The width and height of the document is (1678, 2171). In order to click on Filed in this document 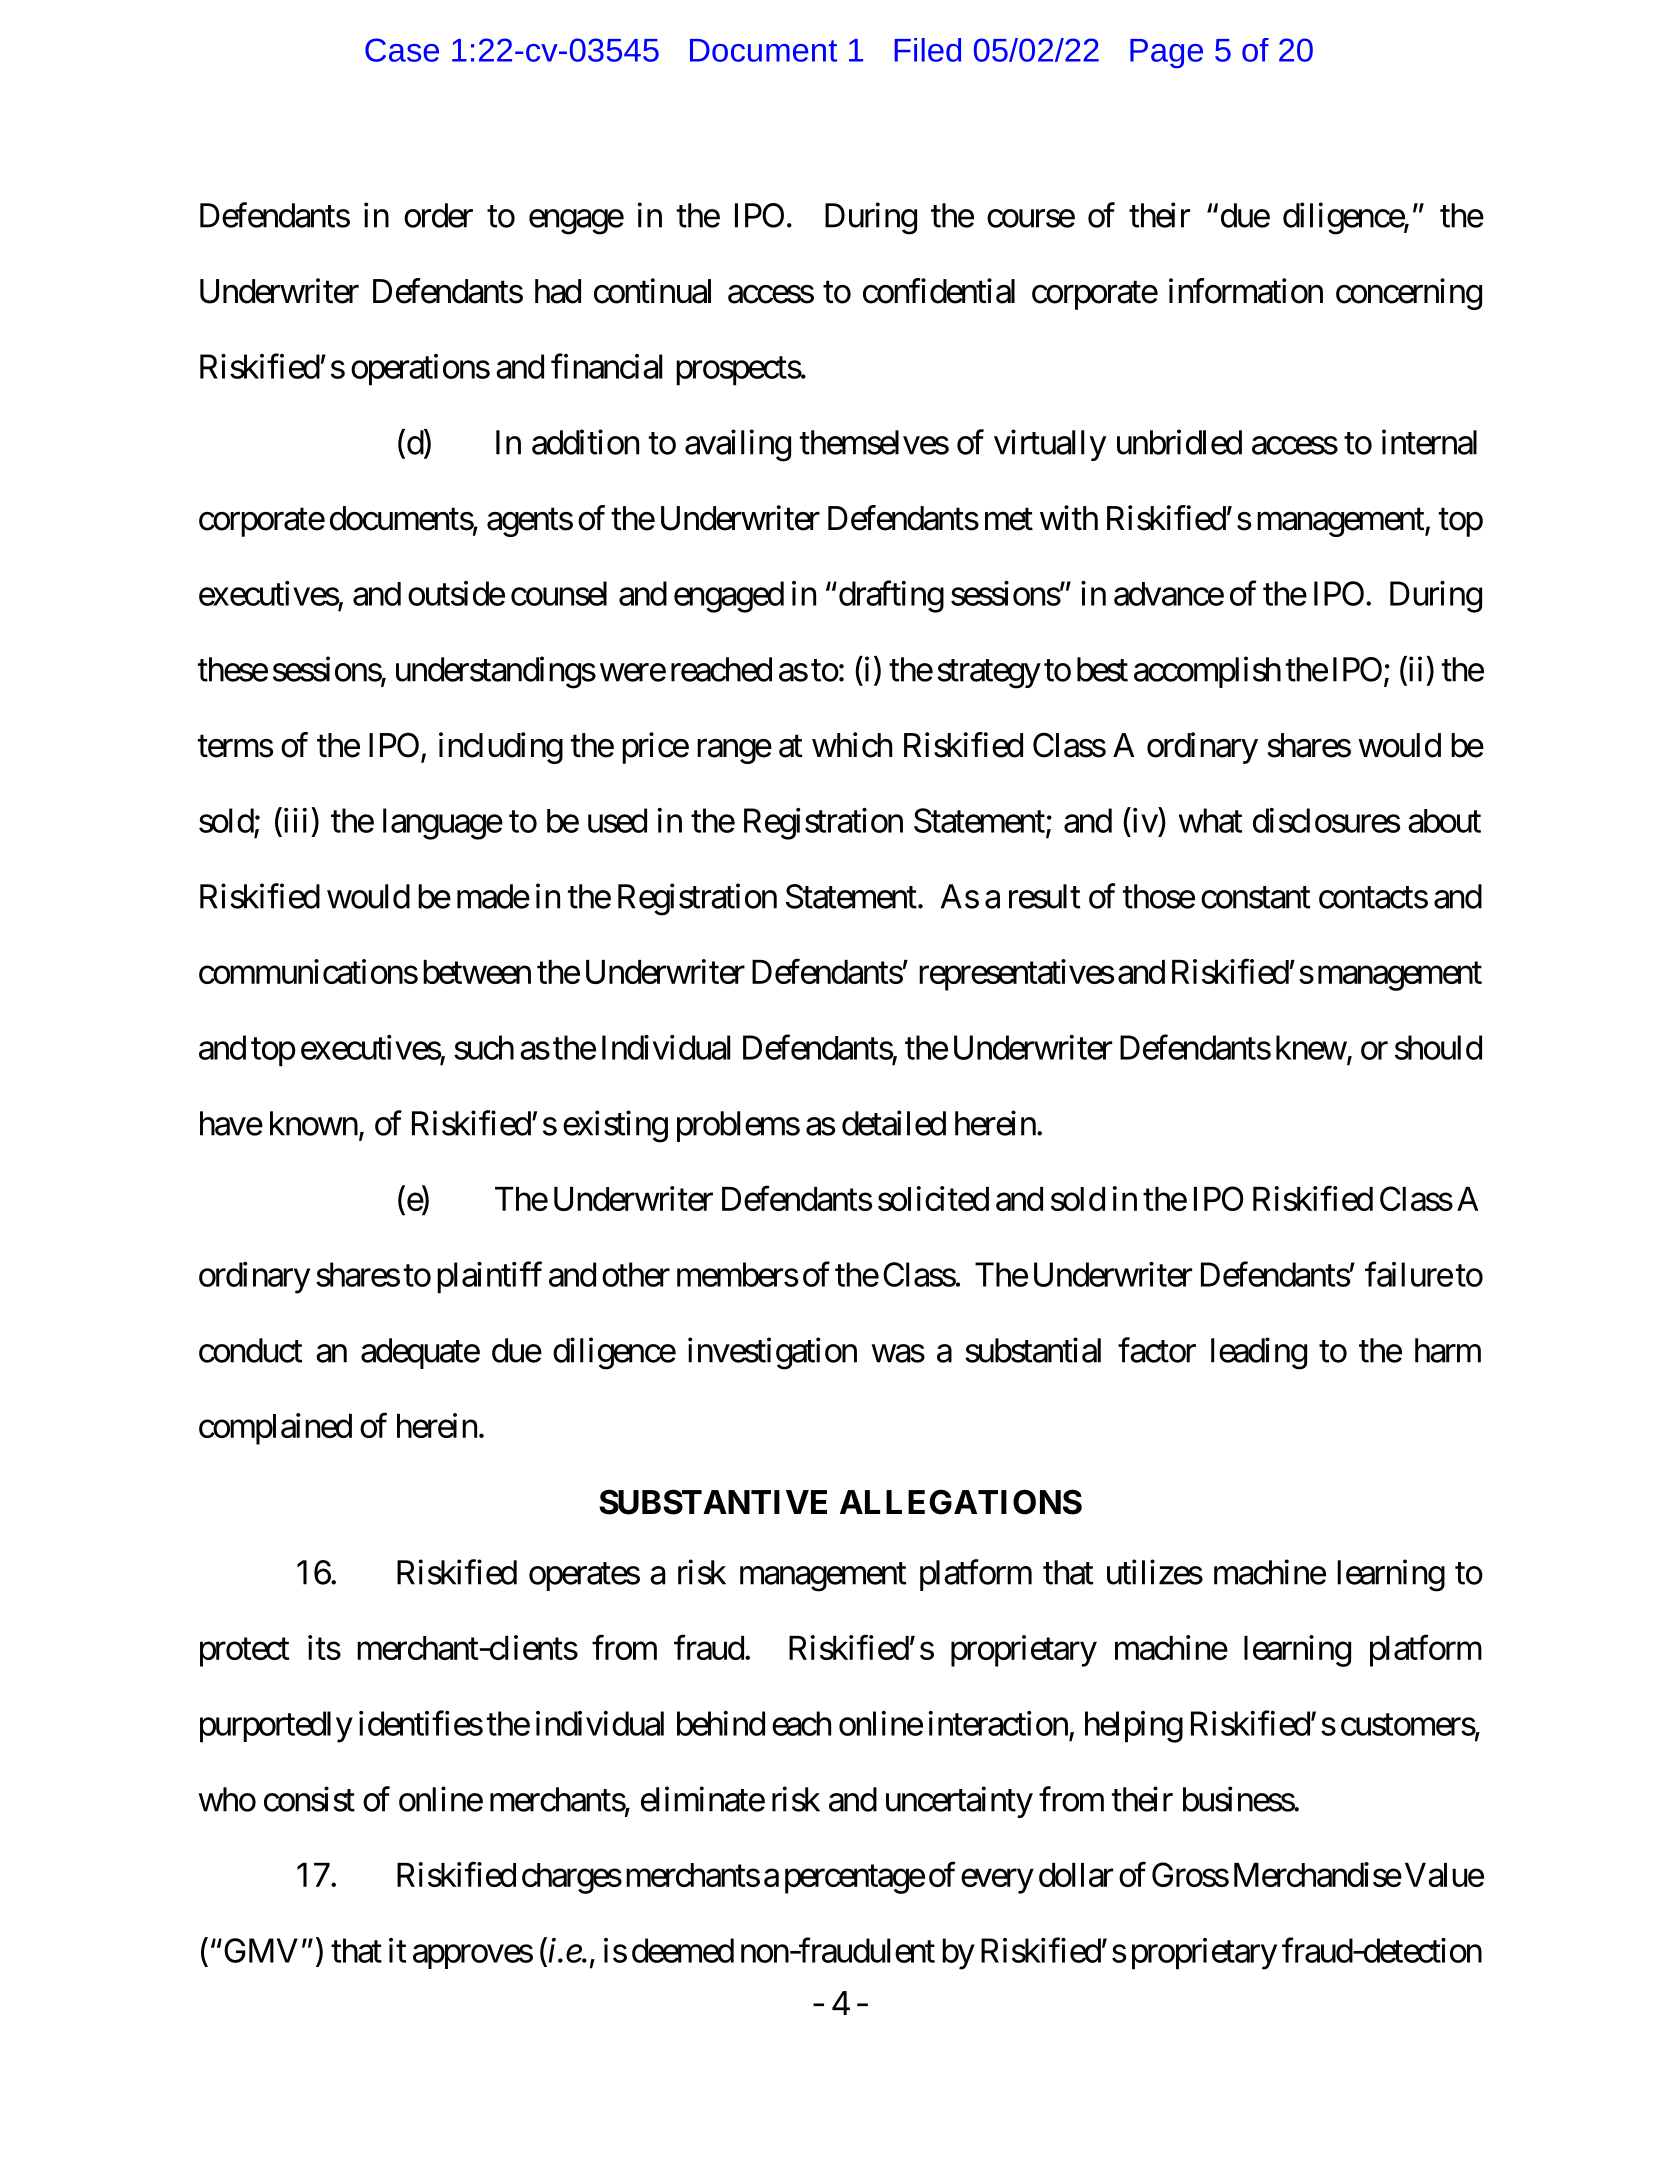, I will do `click(927, 50)`.
